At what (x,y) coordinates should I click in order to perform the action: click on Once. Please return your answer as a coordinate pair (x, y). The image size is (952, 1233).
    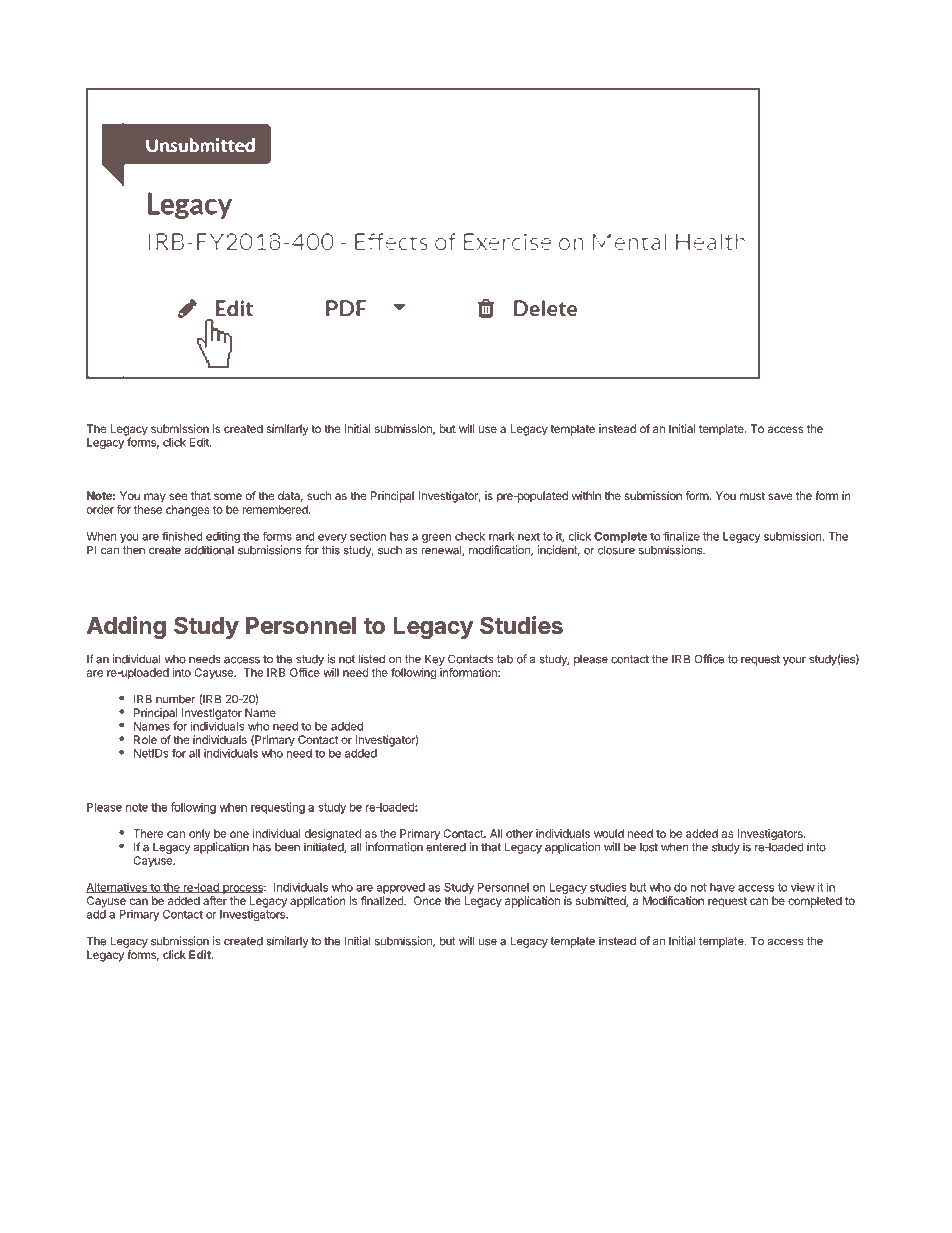
    Looking at the image, I should click on (427, 900).
